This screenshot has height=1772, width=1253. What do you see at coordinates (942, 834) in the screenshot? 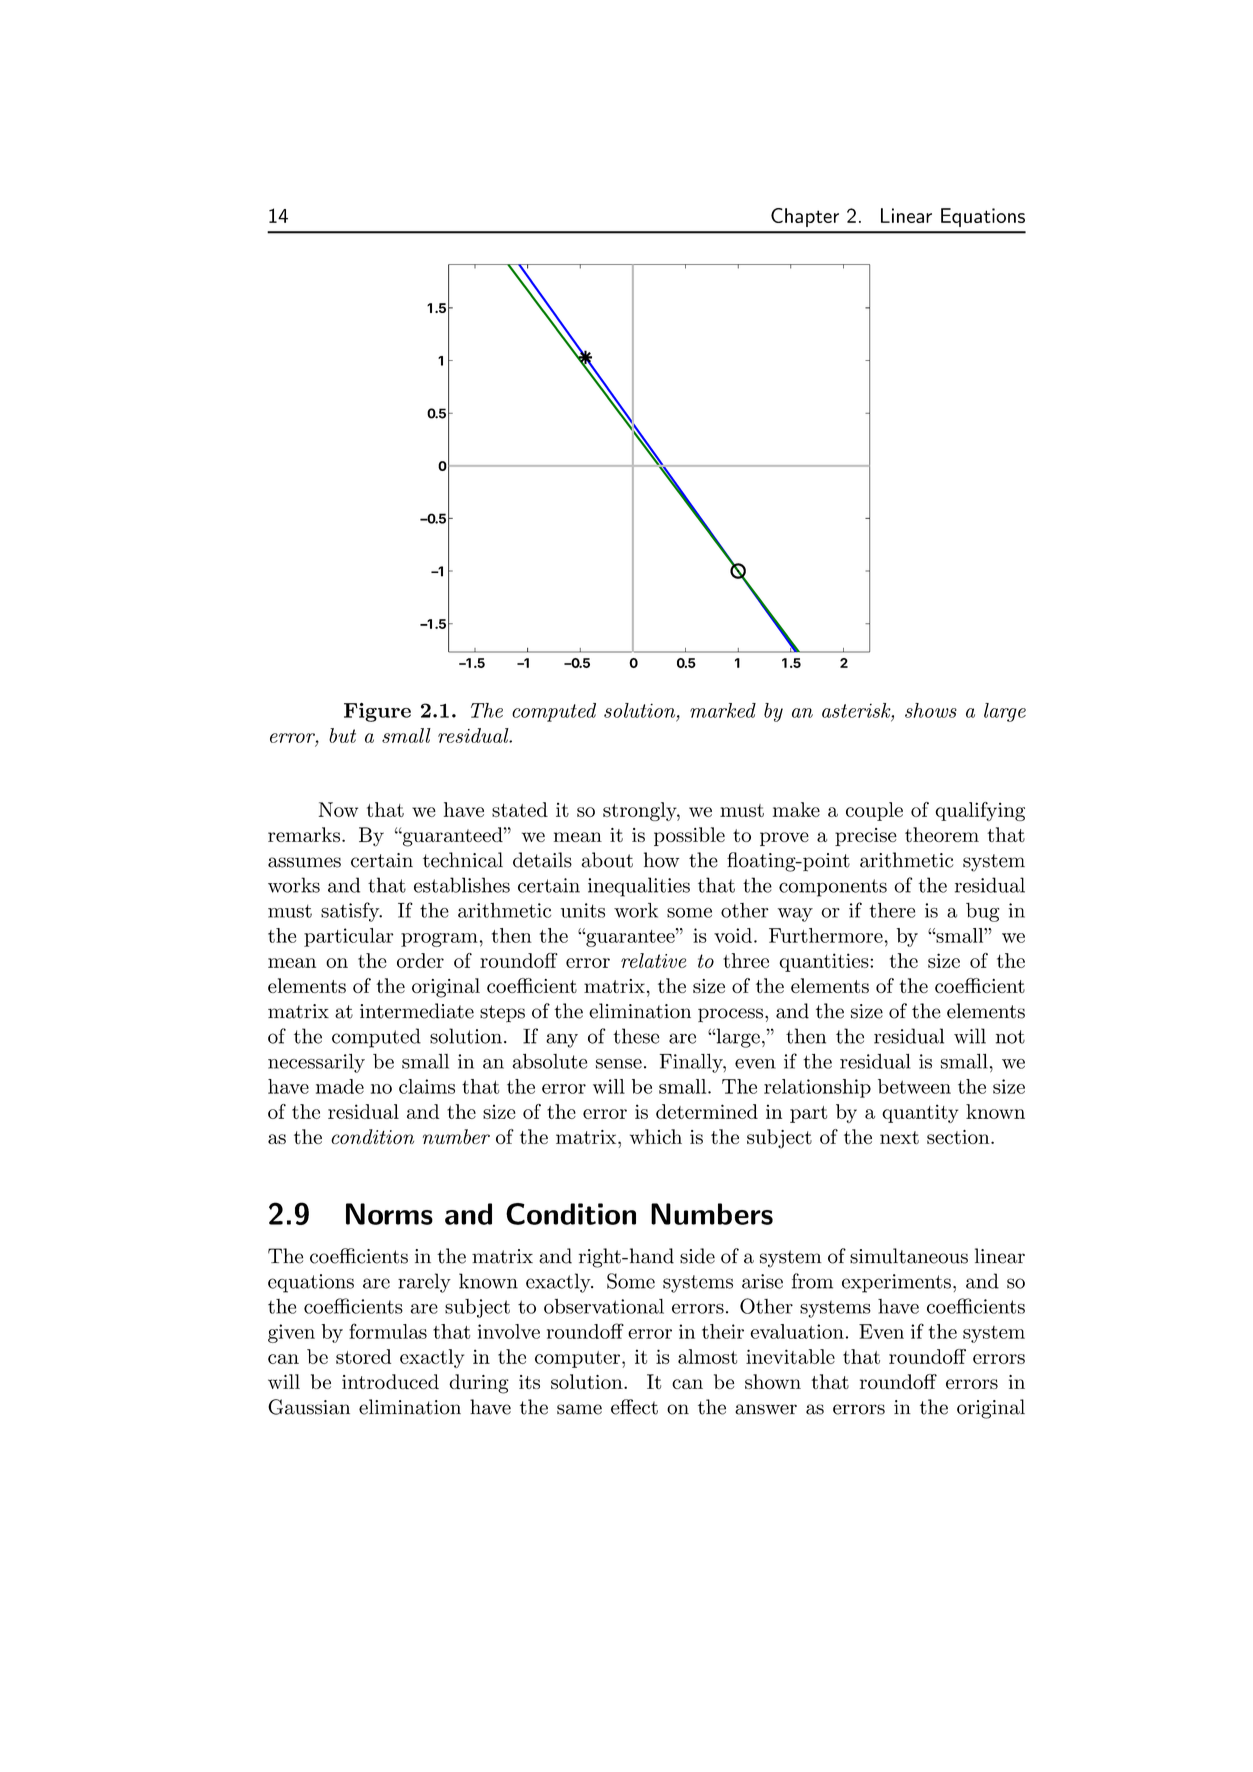
I see `theorem` at bounding box center [942, 834].
